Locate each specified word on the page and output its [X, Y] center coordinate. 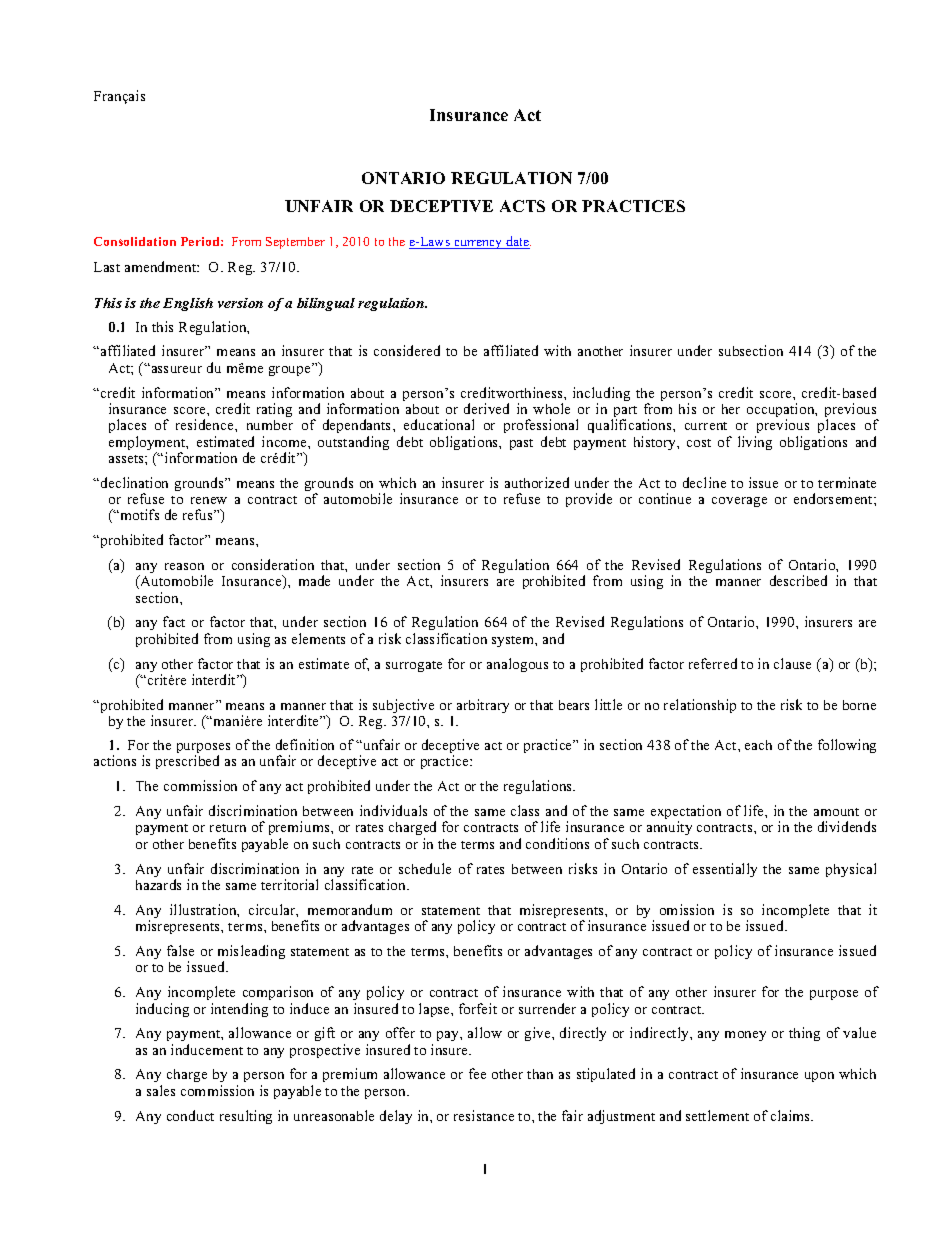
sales [161, 1090]
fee [477, 1073]
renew [209, 500]
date [517, 242]
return [228, 828]
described [798, 580]
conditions [557, 843]
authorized [537, 482]
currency [478, 244]
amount [836, 812]
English [188, 304]
